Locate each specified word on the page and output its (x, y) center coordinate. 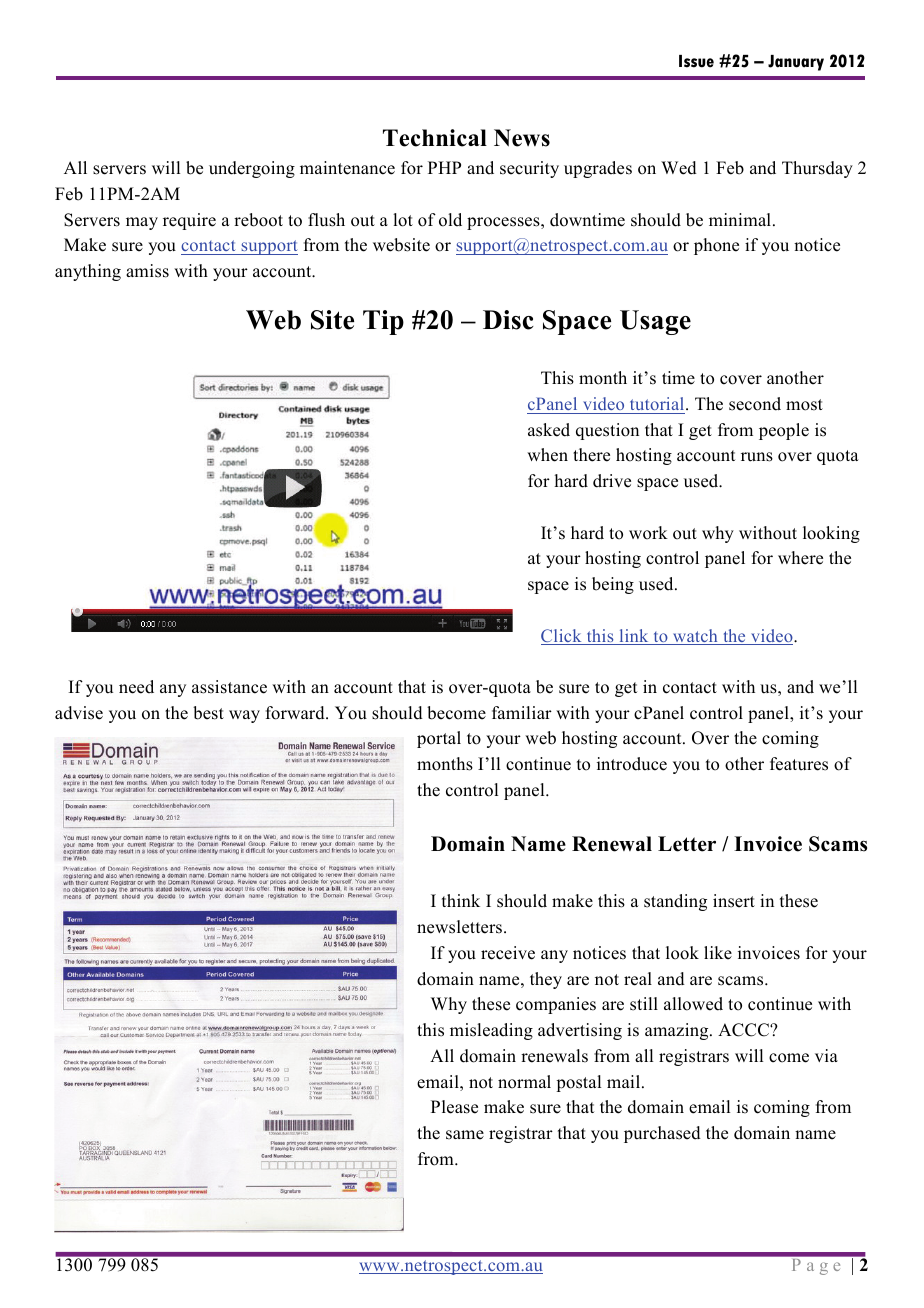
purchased (662, 1134)
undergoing (252, 169)
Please (454, 1107)
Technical (435, 138)
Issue (696, 61)
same (465, 1135)
